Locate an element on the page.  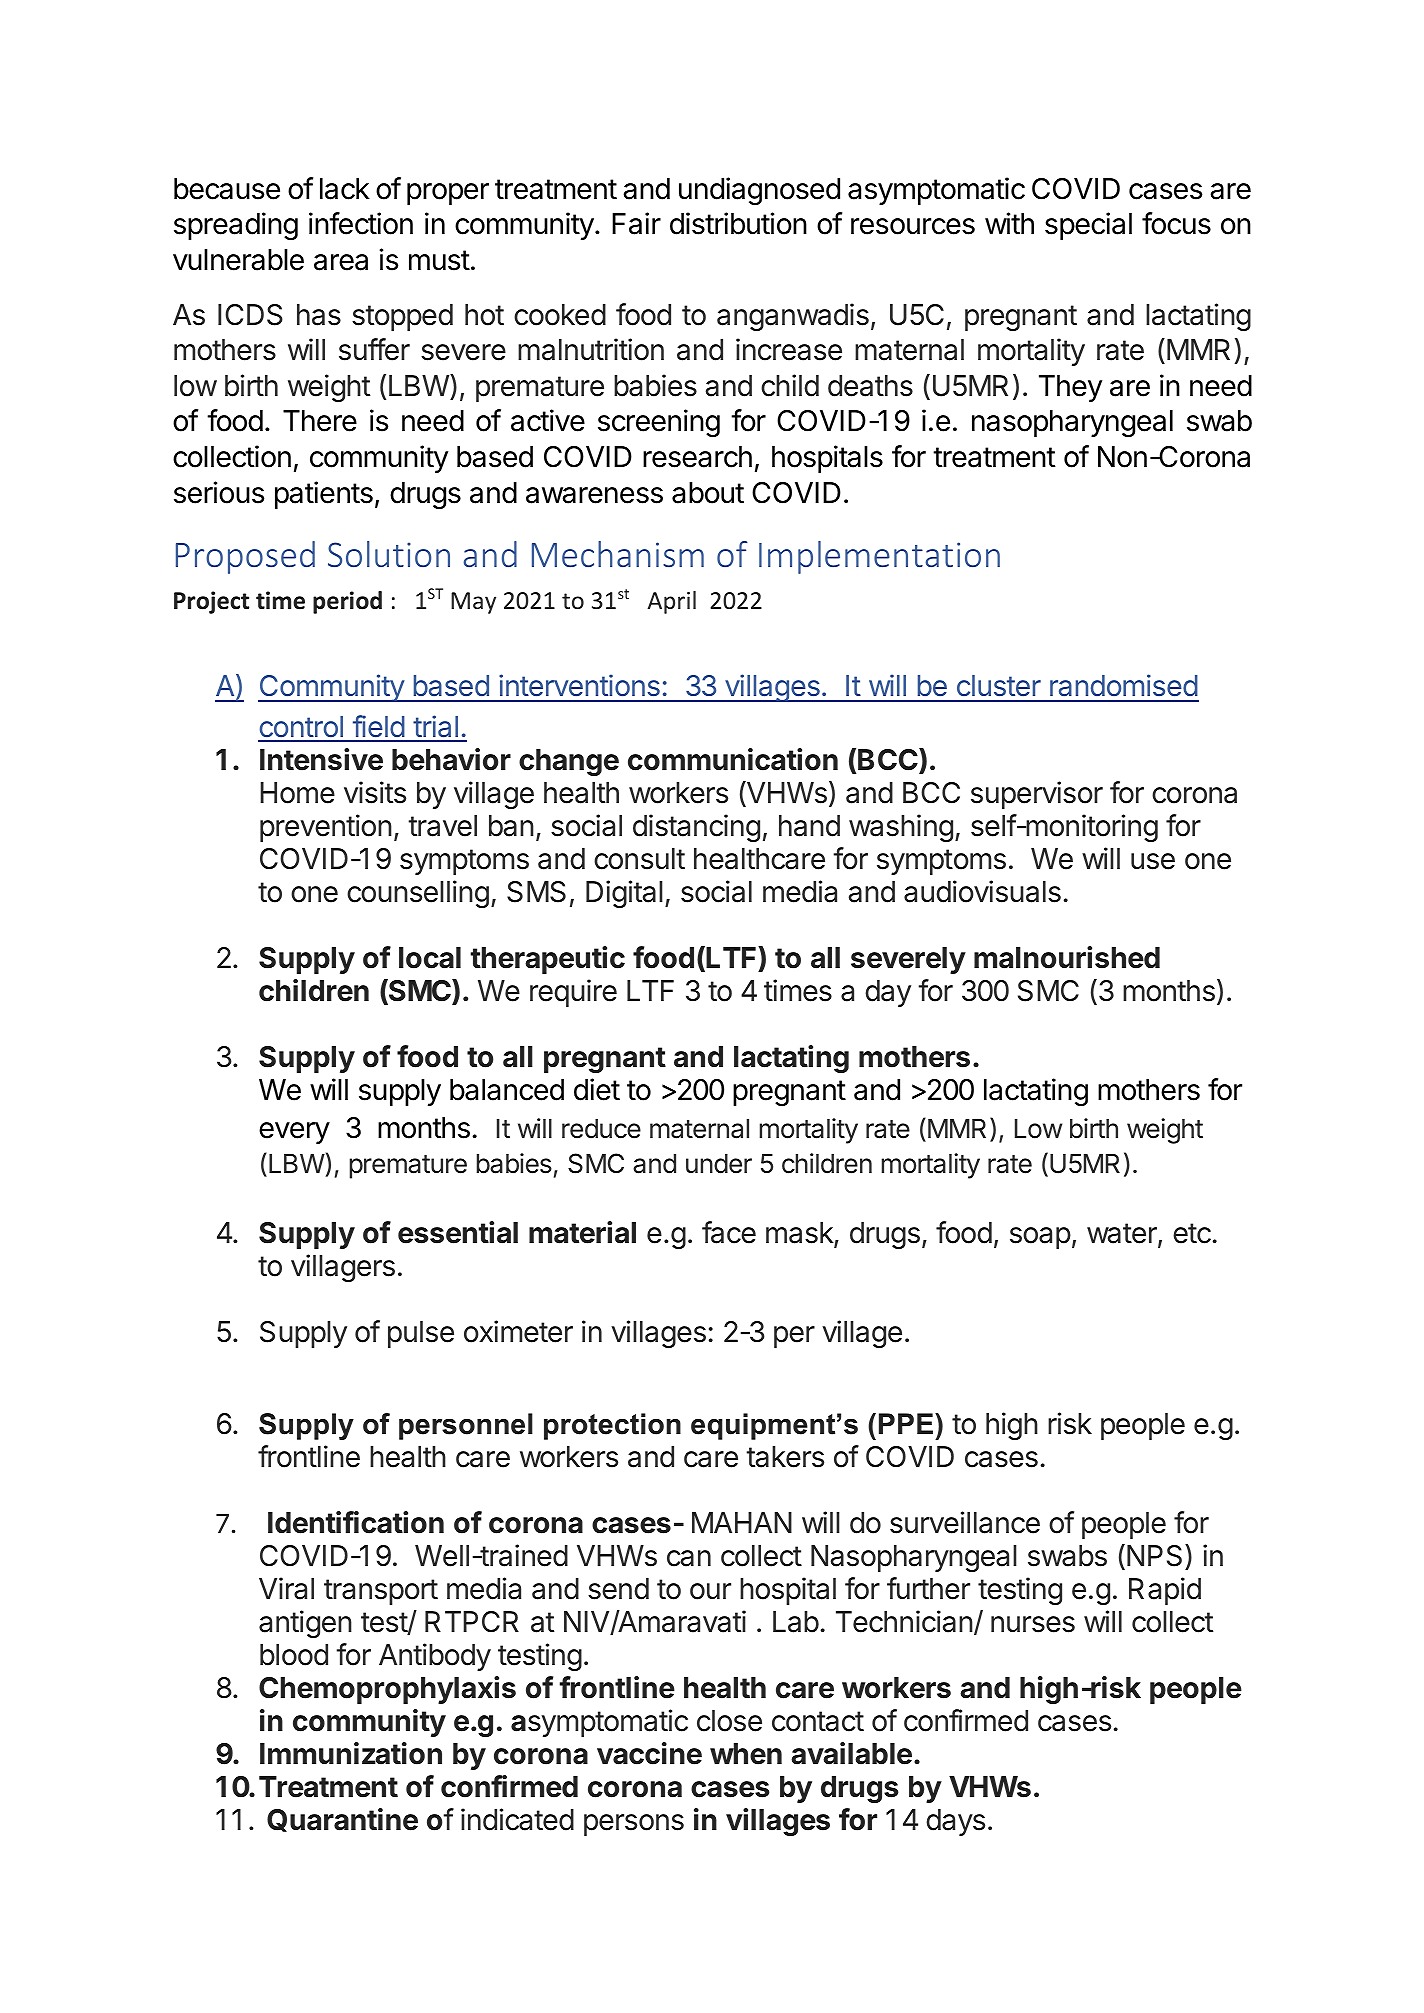
Intensive is located at coordinates (321, 759).
